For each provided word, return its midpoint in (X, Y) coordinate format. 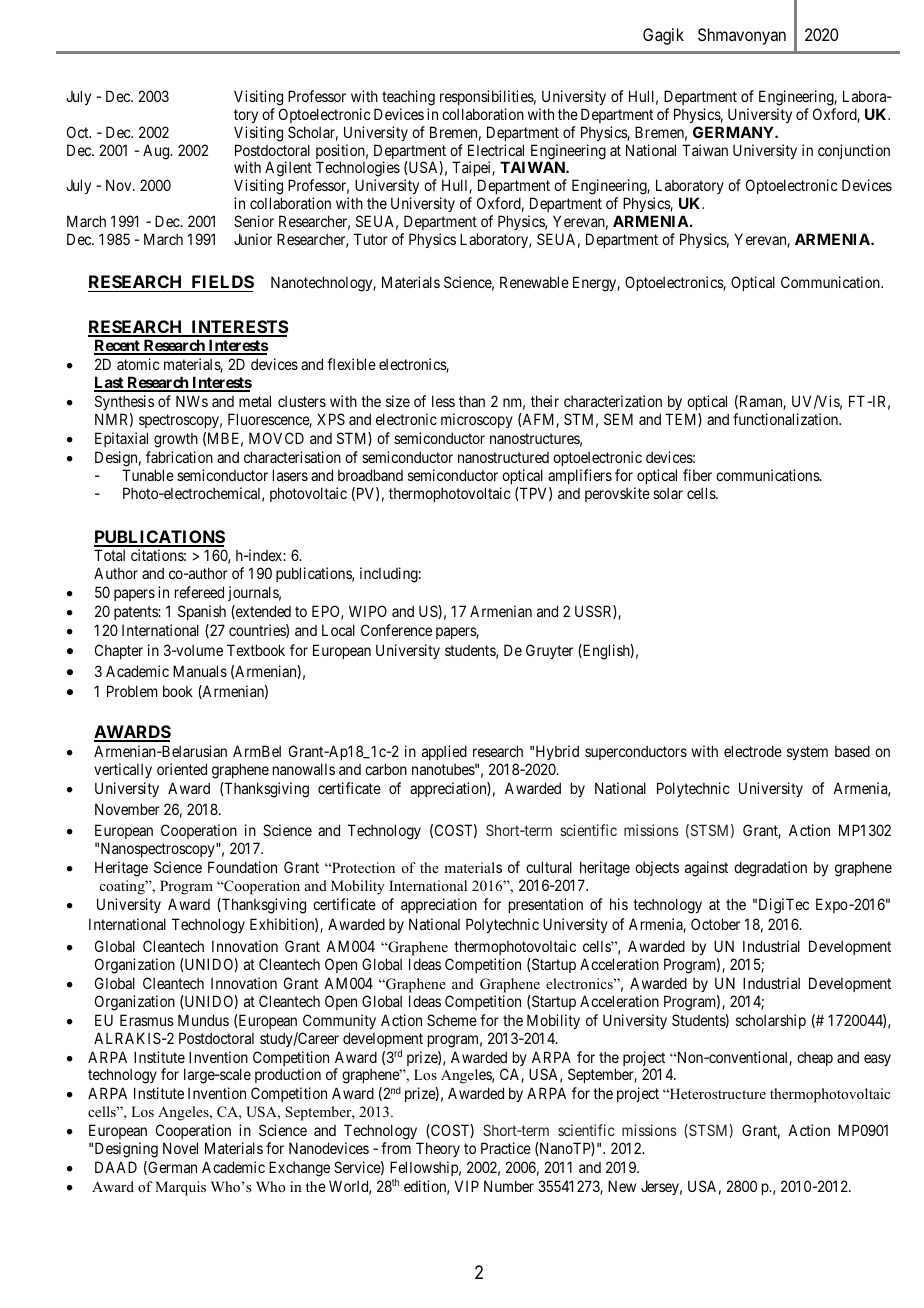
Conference (396, 630)
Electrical (496, 150)
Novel (180, 1148)
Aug (157, 152)
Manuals (200, 671)
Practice (506, 1148)
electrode (753, 751)
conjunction (854, 151)
